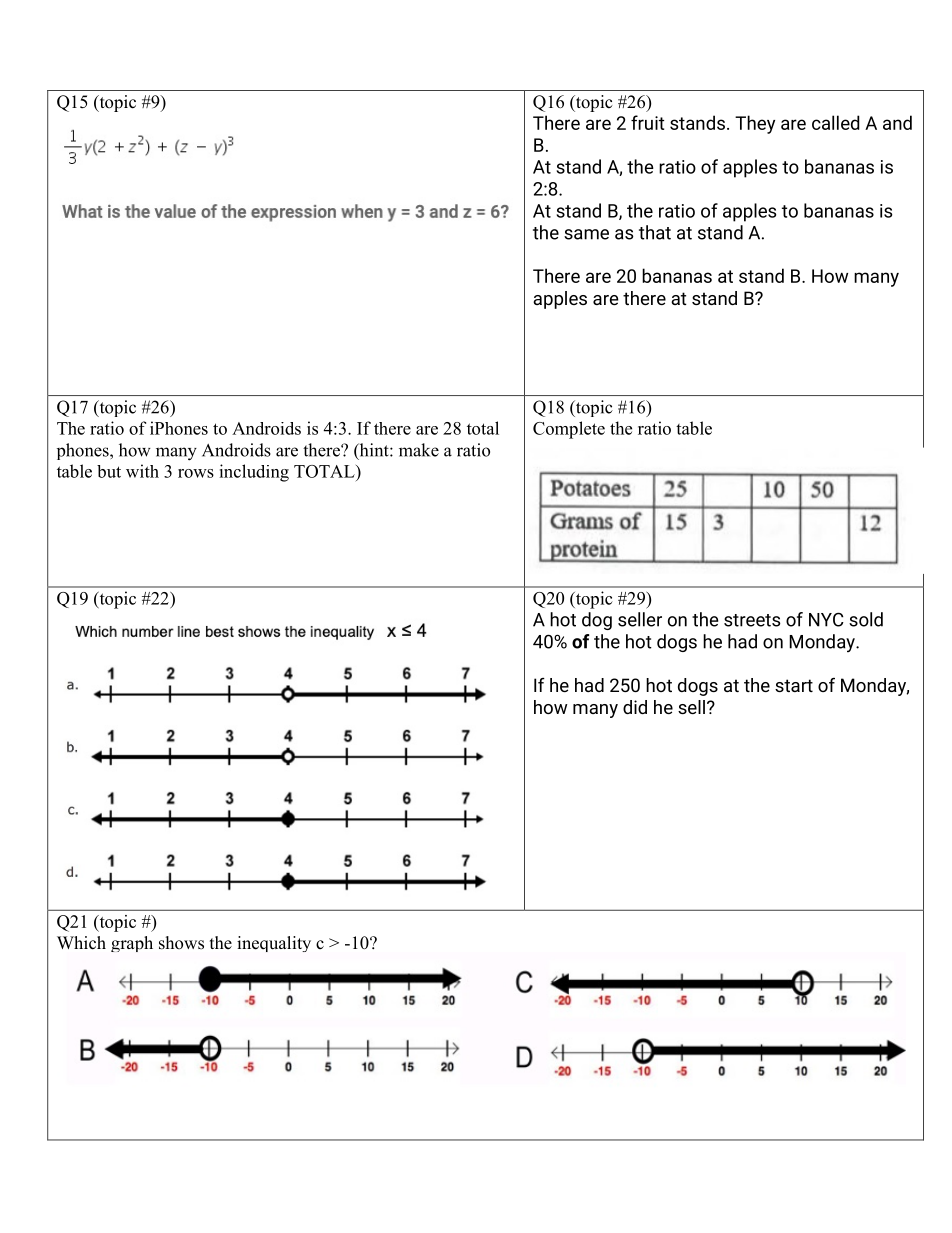 This screenshot has height=1233, width=952. Describe the element at coordinates (142, 471) in the screenshot. I see `with` at that location.
